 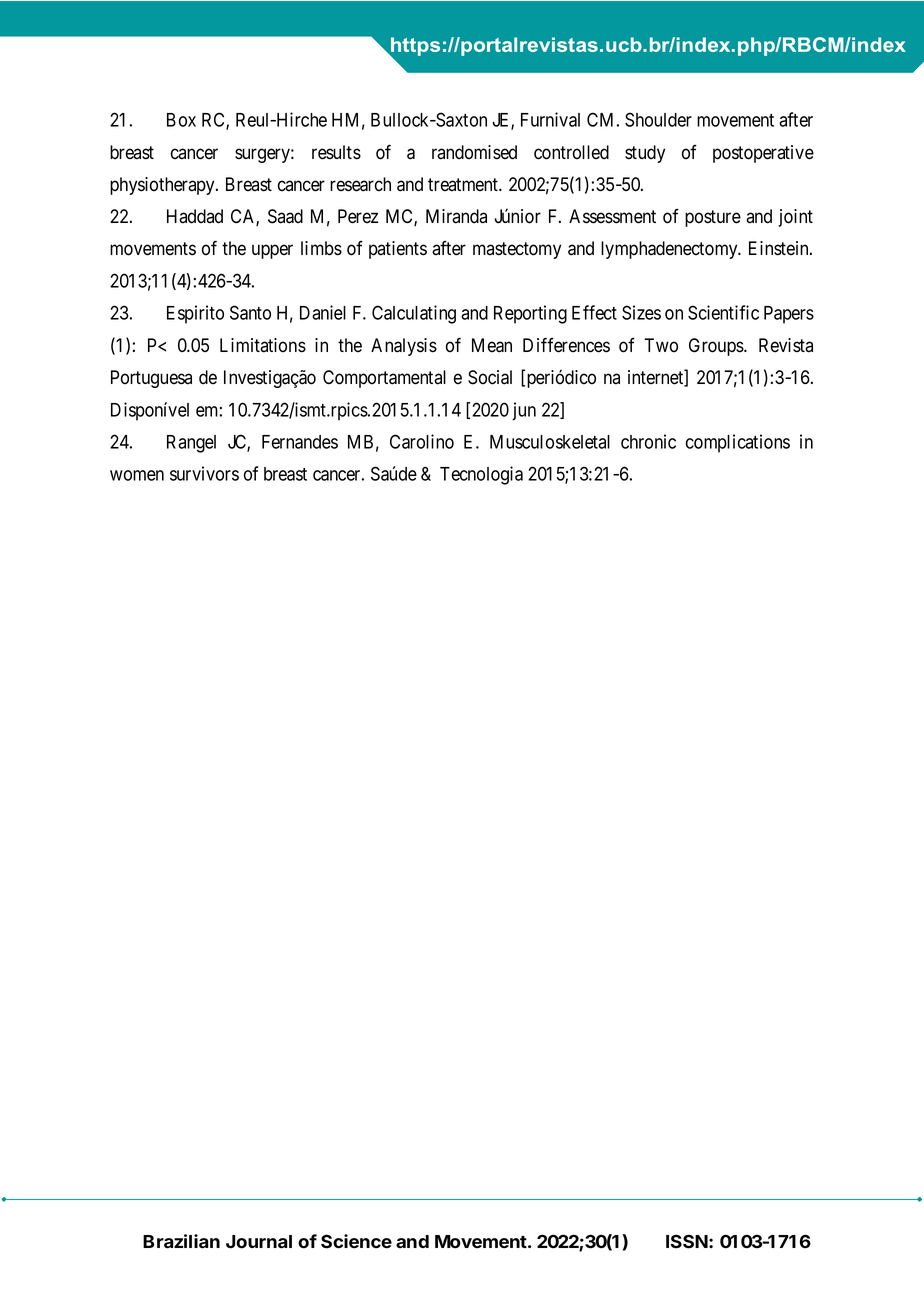 What do you see at coordinates (648, 441) in the screenshot?
I see `chronic` at bounding box center [648, 441].
